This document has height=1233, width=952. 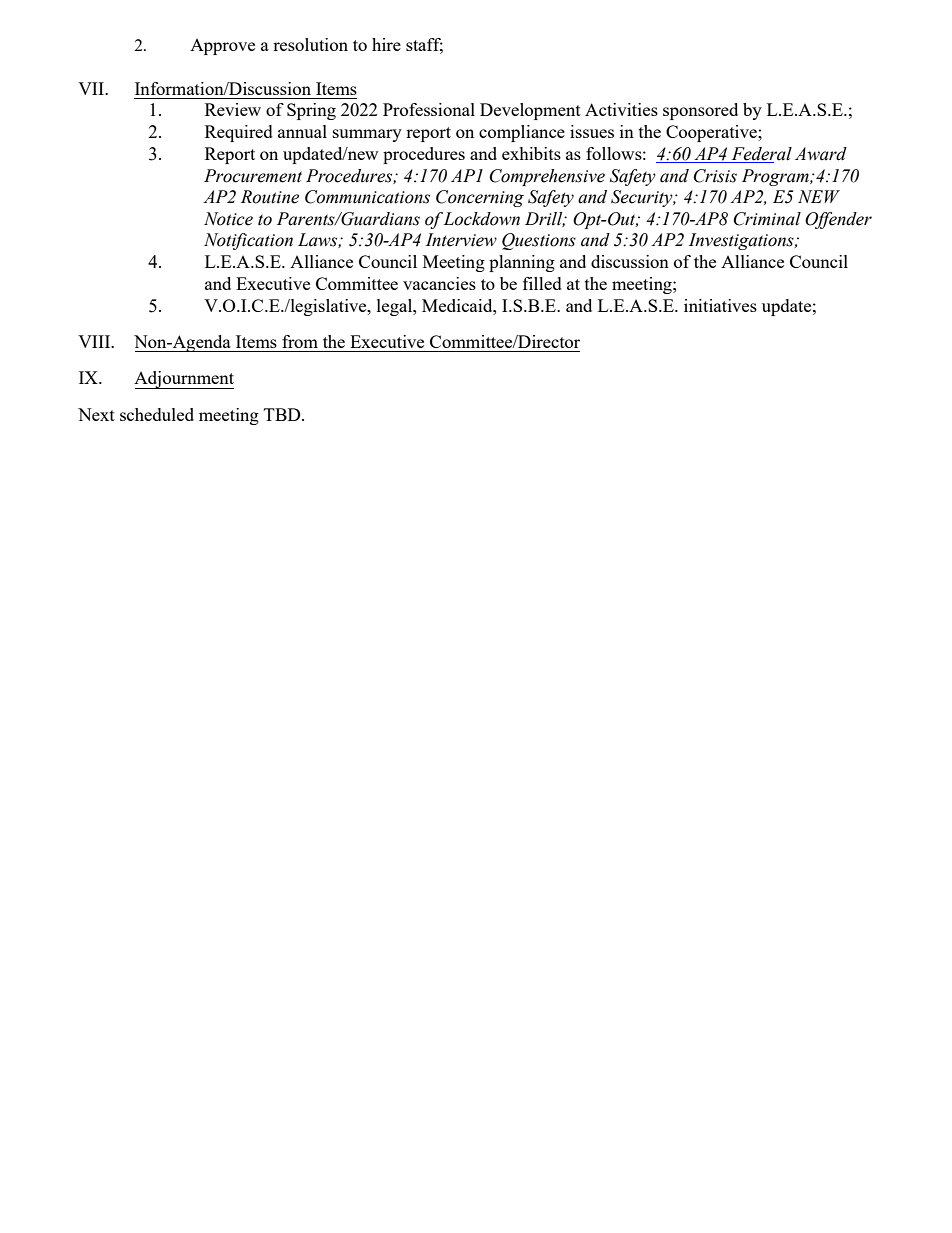 I want to click on initiatives, so click(x=720, y=305).
